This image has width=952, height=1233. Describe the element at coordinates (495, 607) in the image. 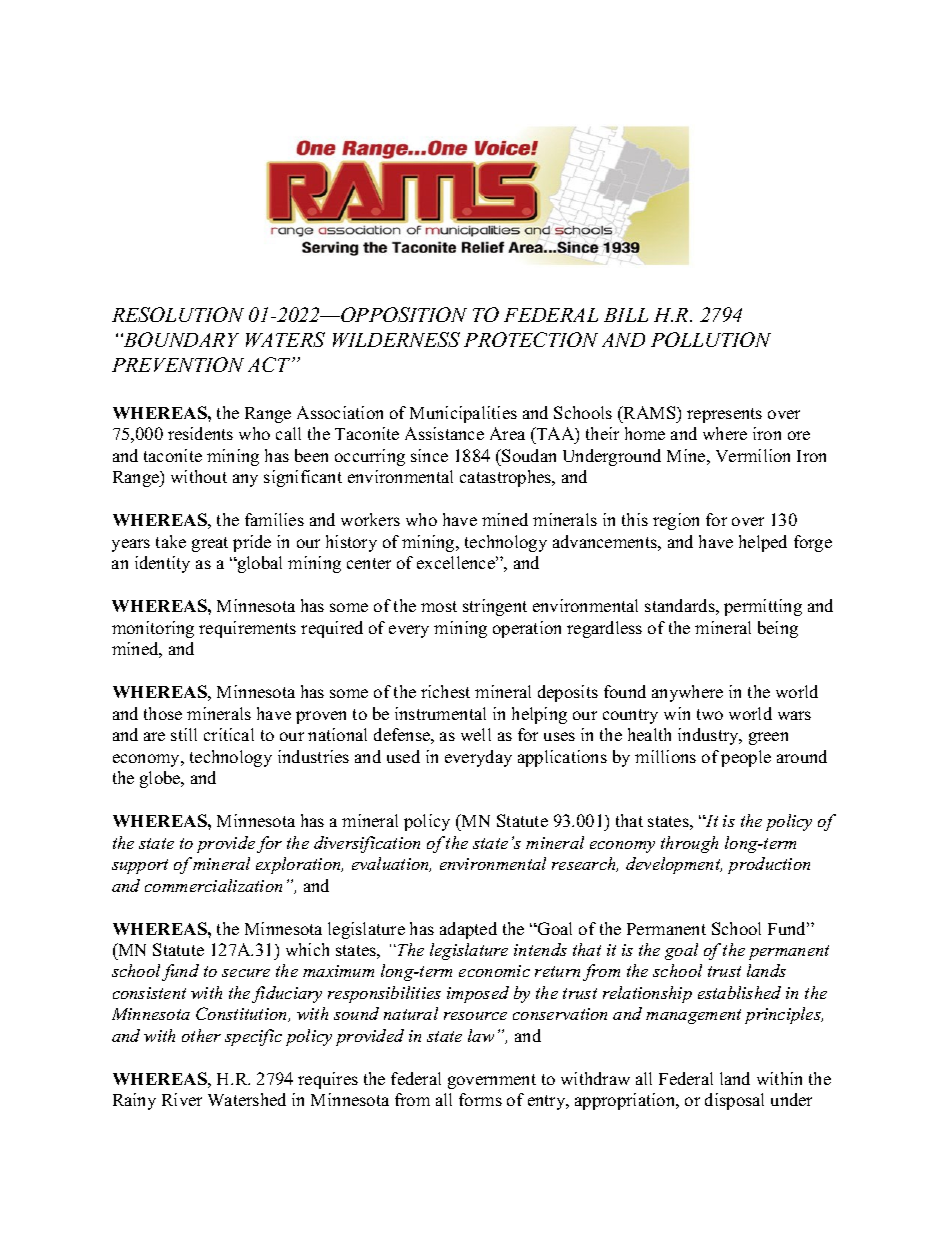

I see `stringent` at that location.
